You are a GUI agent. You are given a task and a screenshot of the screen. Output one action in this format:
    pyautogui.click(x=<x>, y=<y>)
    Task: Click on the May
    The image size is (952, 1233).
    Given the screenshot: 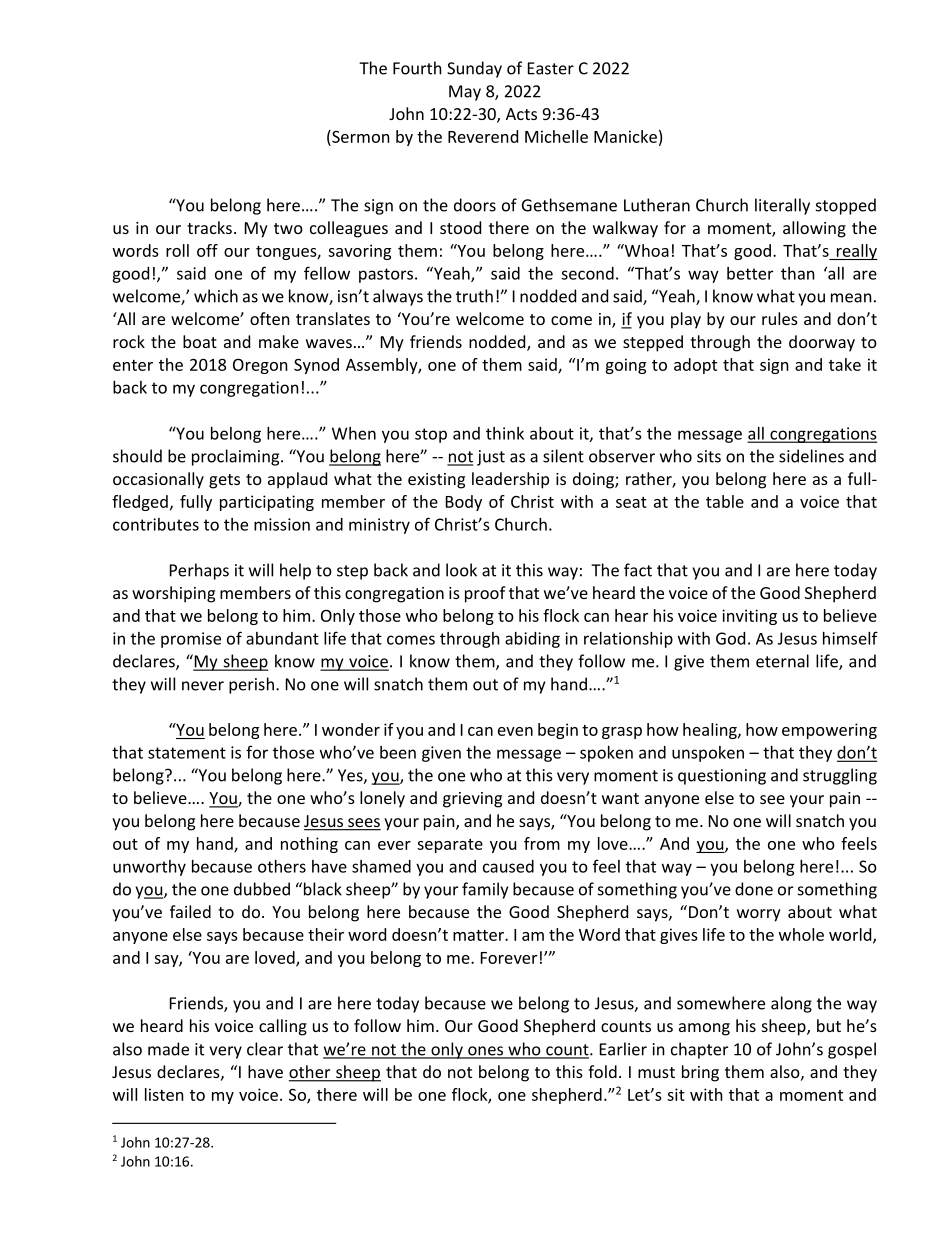 What is the action you would take?
    pyautogui.click(x=465, y=93)
